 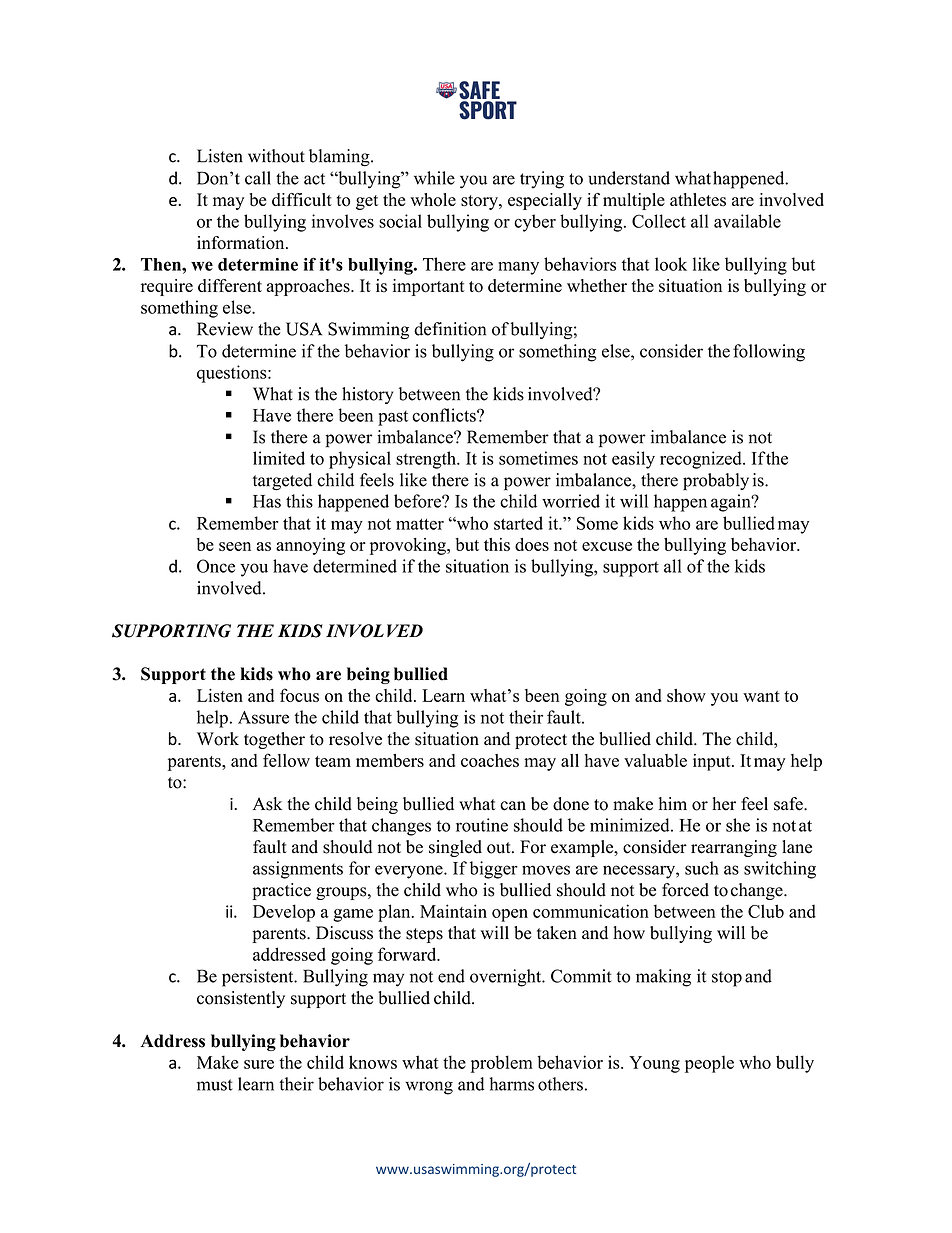 What do you see at coordinates (286, 760) in the document?
I see `fellow` at bounding box center [286, 760].
